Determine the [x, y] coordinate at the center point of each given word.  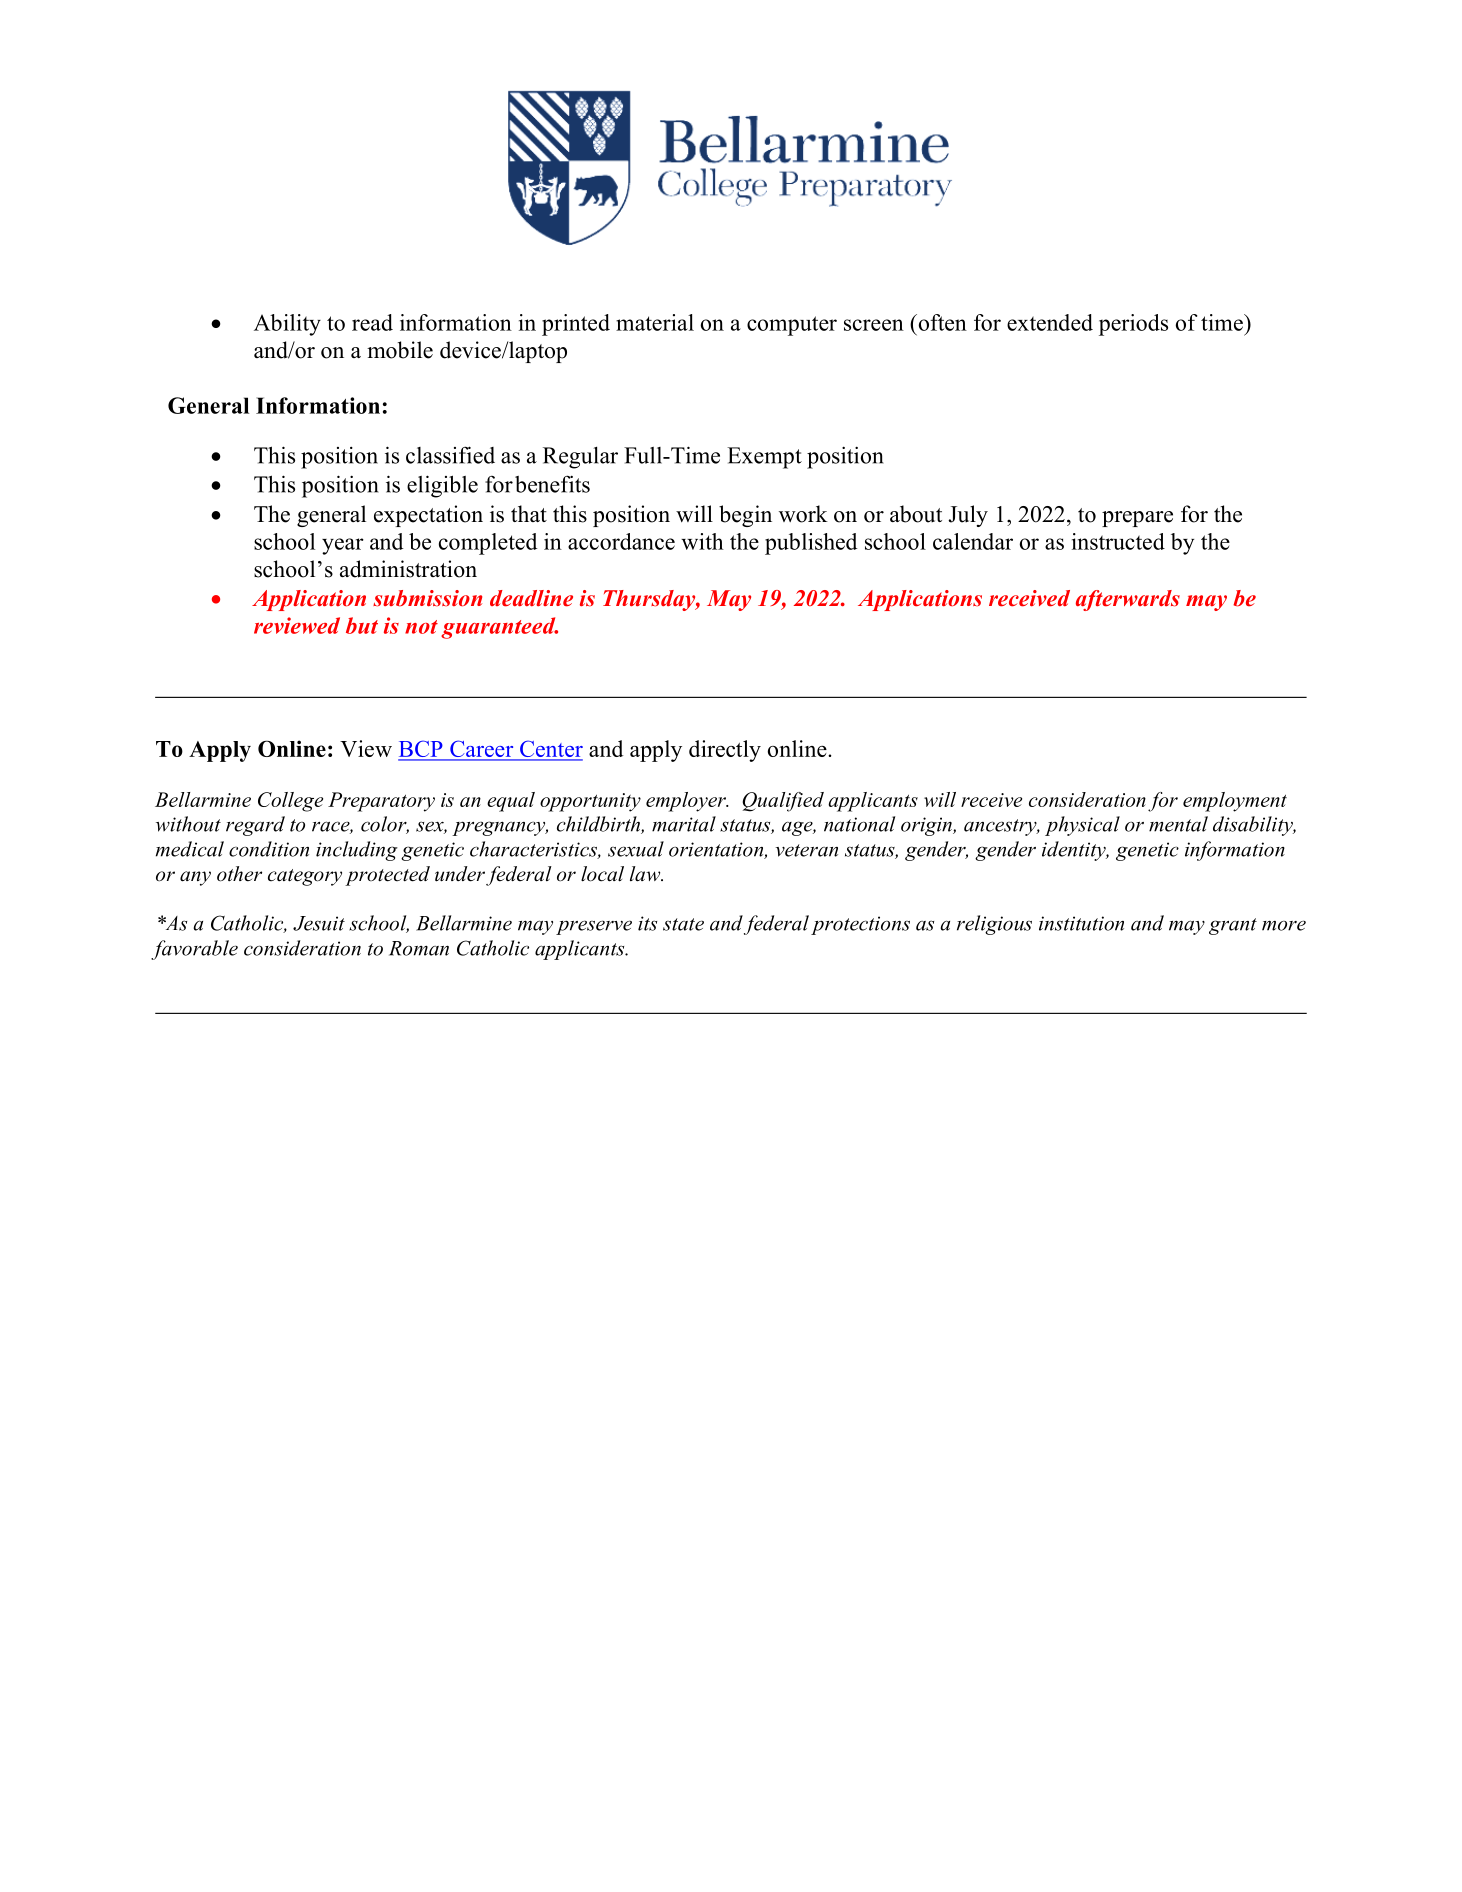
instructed [1118, 541]
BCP [421, 750]
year [343, 546]
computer [792, 326]
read [372, 322]
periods [1133, 325]
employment [1235, 802]
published [811, 544]
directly [725, 751]
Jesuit [319, 923]
